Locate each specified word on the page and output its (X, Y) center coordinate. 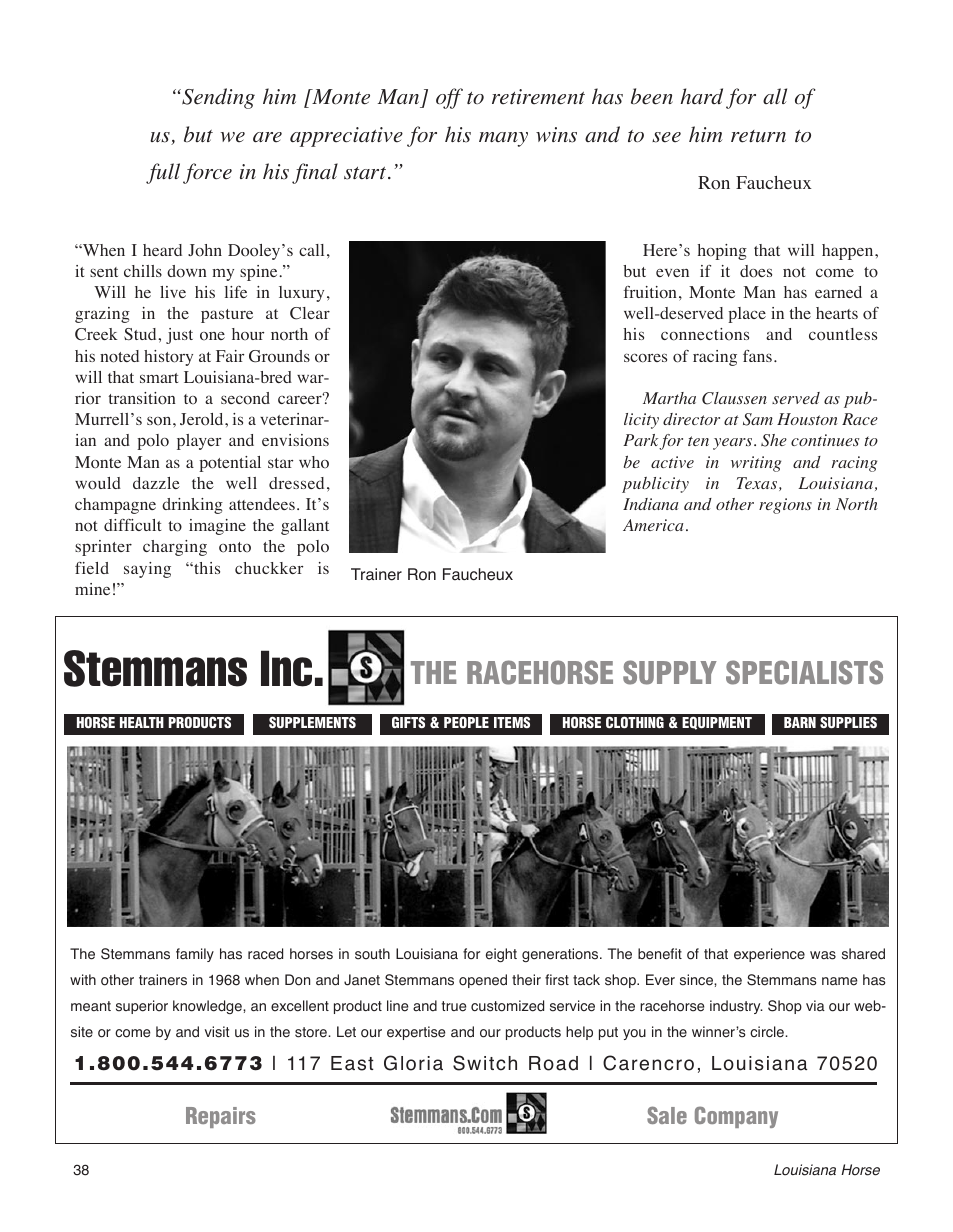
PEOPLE (466, 722)
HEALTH (142, 722)
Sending (217, 98)
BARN (800, 722)
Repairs (221, 1117)
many (503, 139)
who (314, 462)
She (774, 440)
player (199, 442)
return (758, 136)
